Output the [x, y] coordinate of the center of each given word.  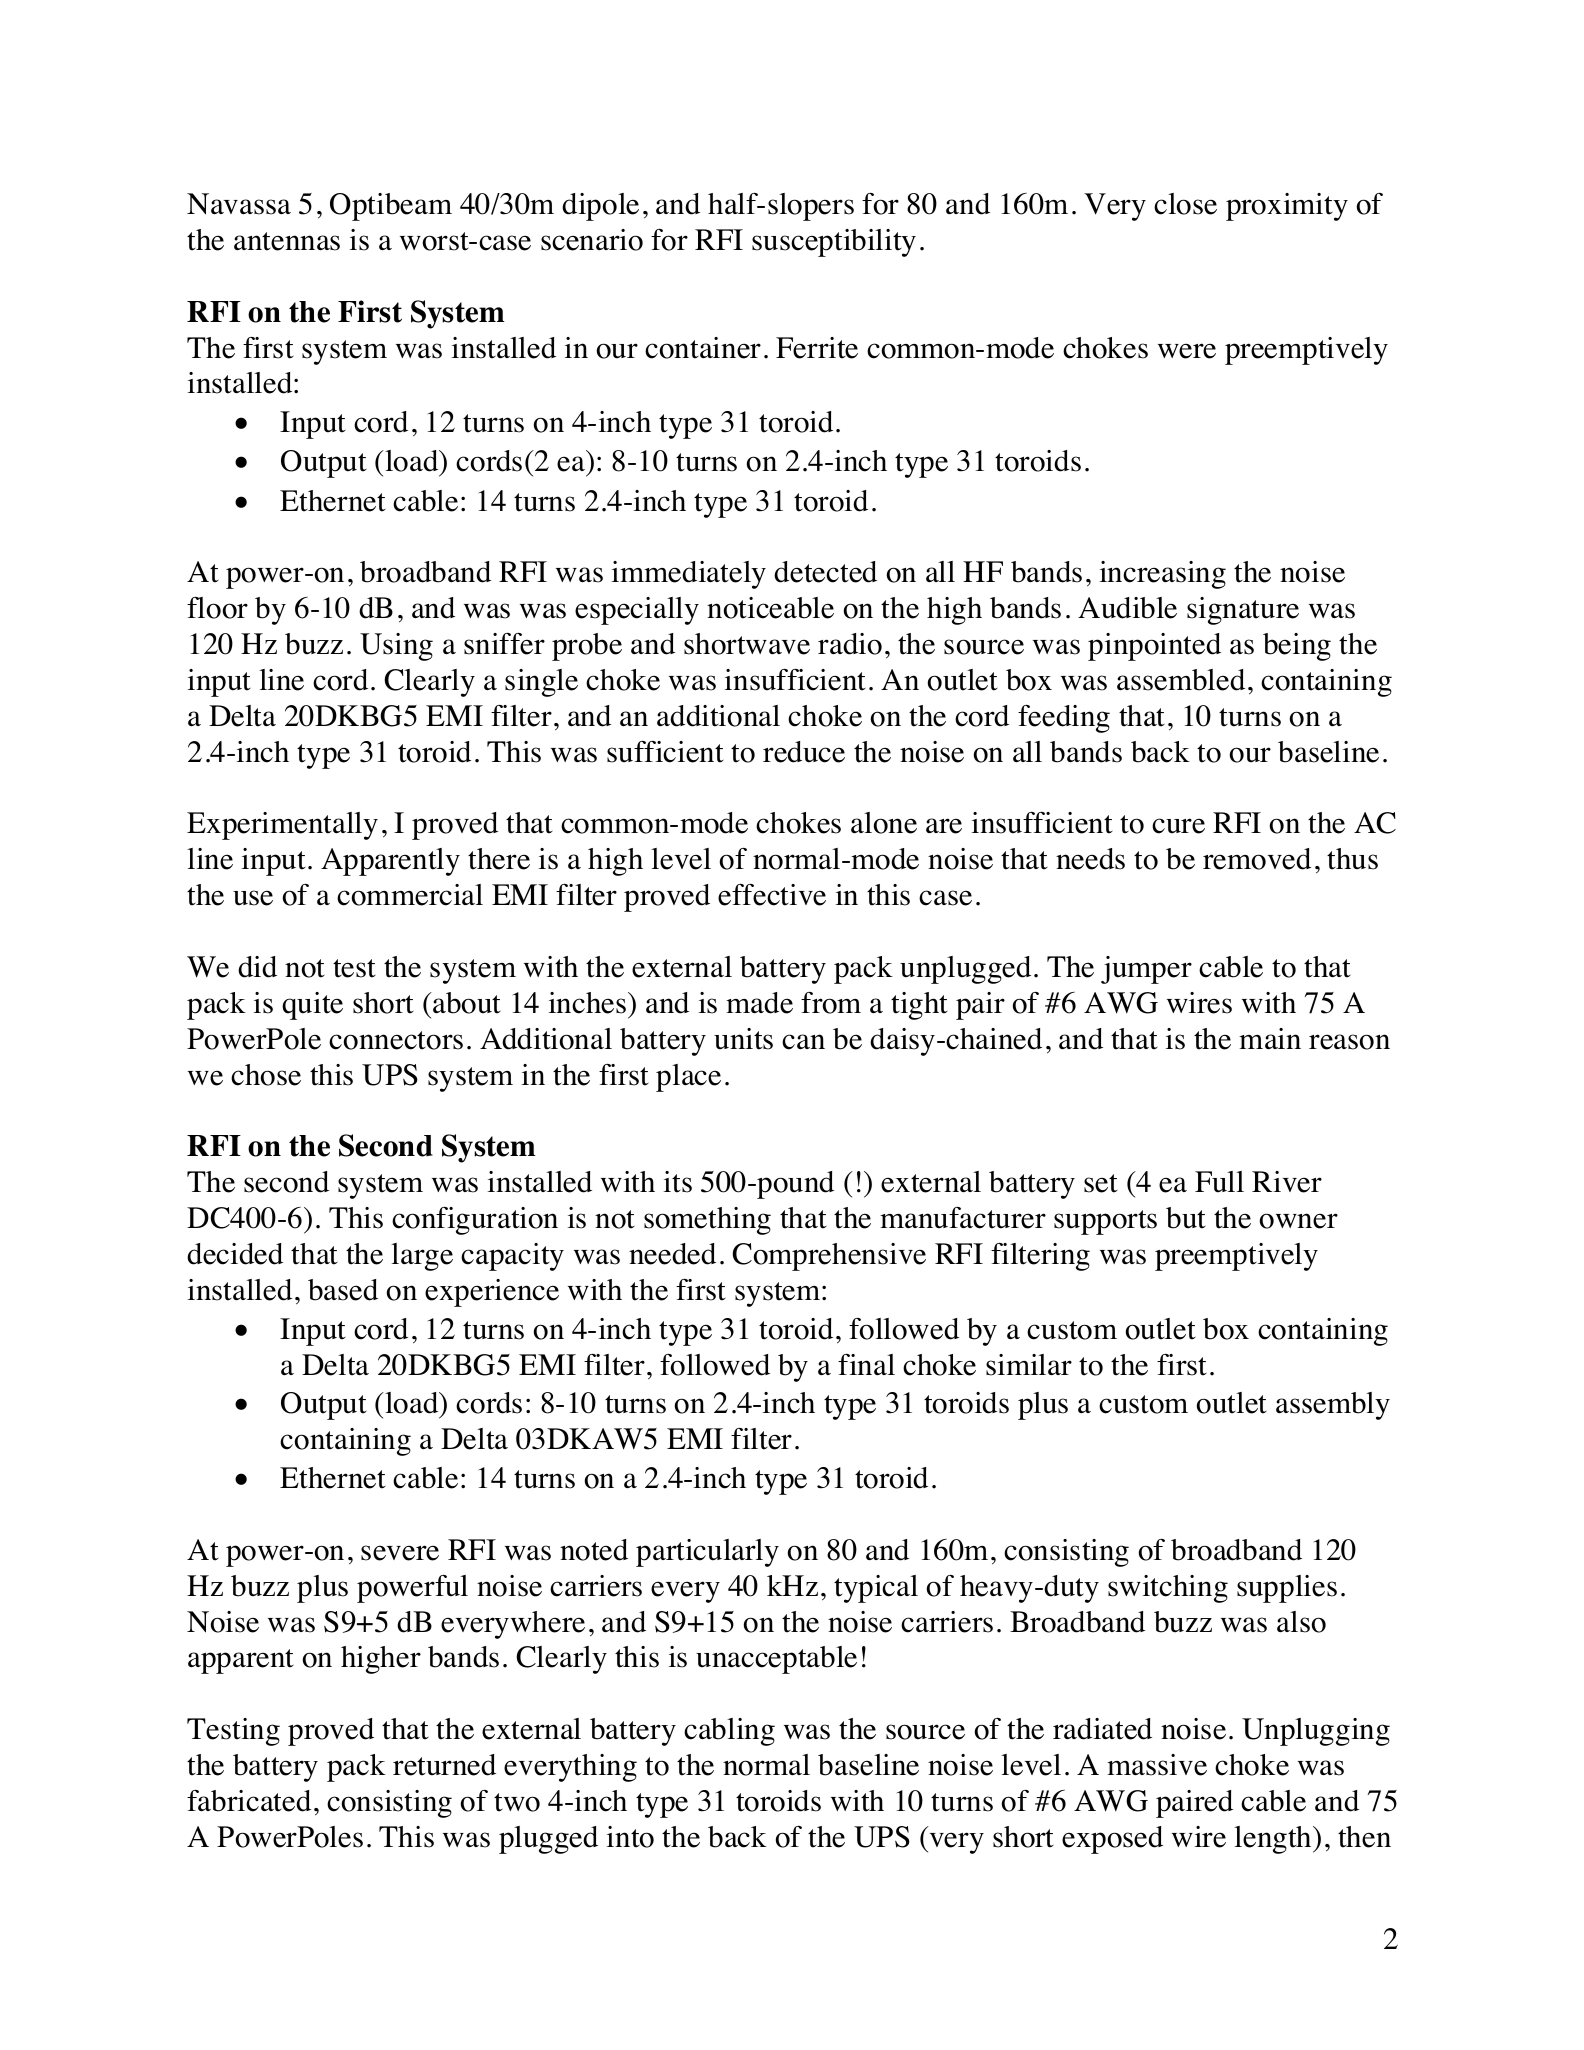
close [1185, 204]
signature [1243, 611]
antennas [287, 241]
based [343, 1290]
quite [312, 1006]
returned [444, 1765]
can [803, 1042]
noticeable [770, 608]
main [1270, 1038]
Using [396, 647]
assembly [1333, 1406]
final [866, 1364]
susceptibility [834, 243]
